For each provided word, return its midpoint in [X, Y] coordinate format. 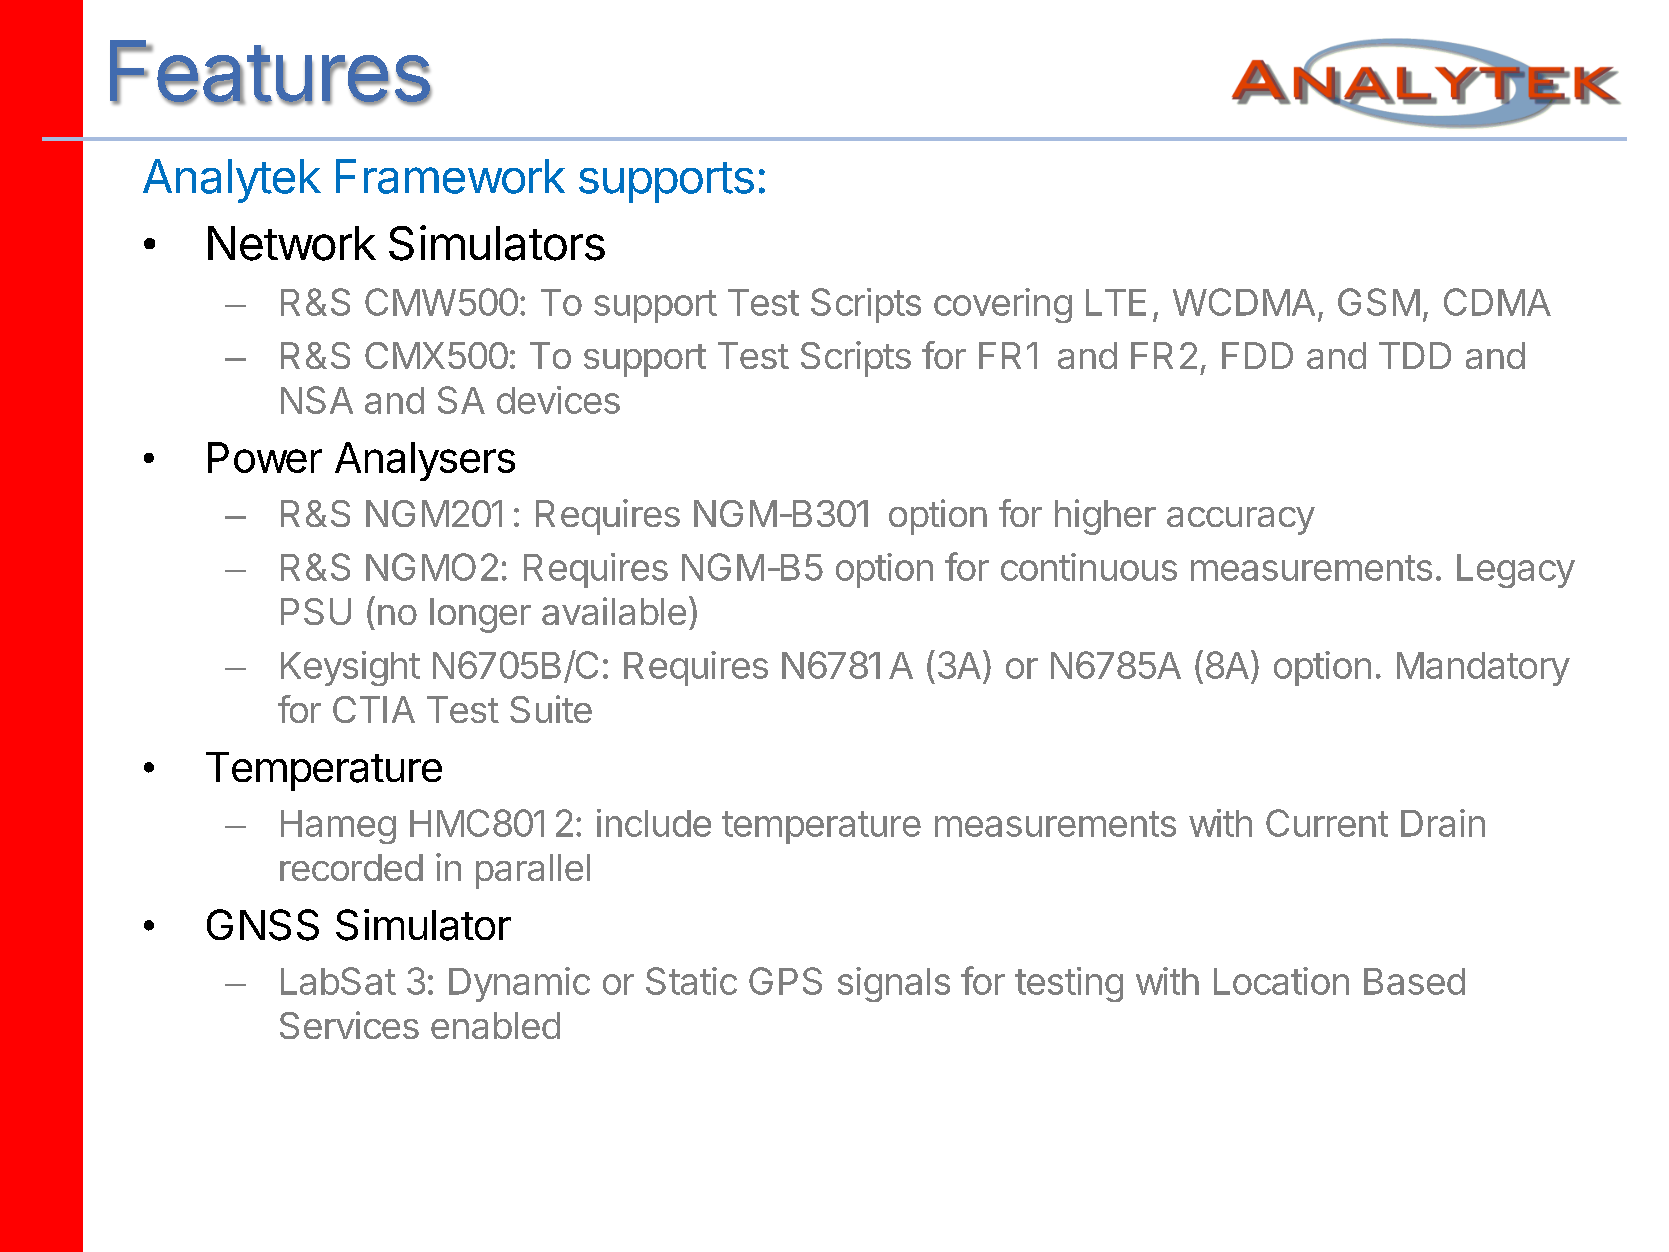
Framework [450, 176]
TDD [1415, 355]
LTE [1116, 302]
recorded [351, 867]
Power [265, 457]
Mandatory [1483, 669]
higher [1105, 517]
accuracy [1241, 521]
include [654, 823]
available [614, 611]
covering [1003, 305]
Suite [551, 709]
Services [349, 1025]
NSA [317, 400]
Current [1327, 823]
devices [558, 400]
